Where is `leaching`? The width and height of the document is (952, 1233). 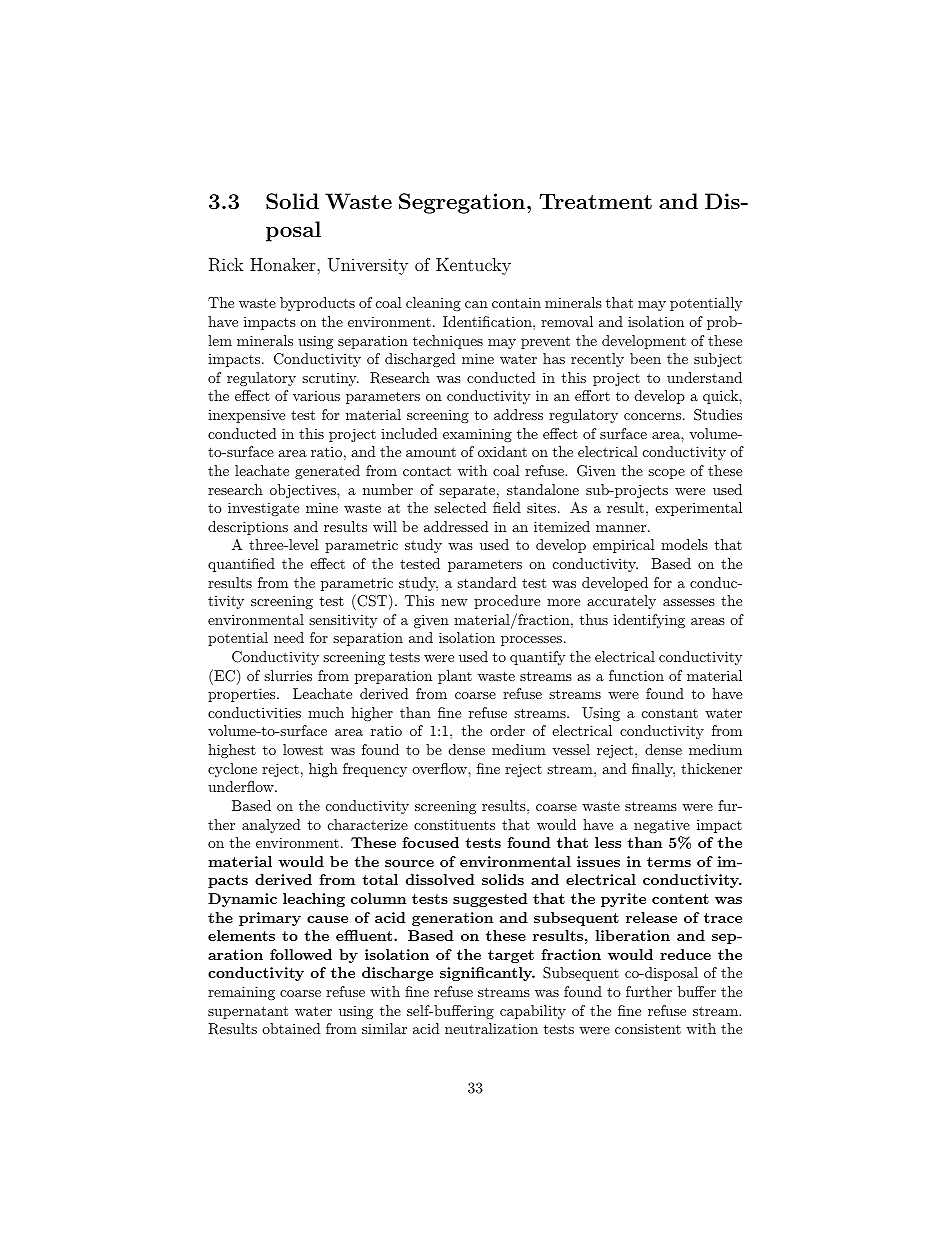 leaching is located at coordinates (314, 900).
